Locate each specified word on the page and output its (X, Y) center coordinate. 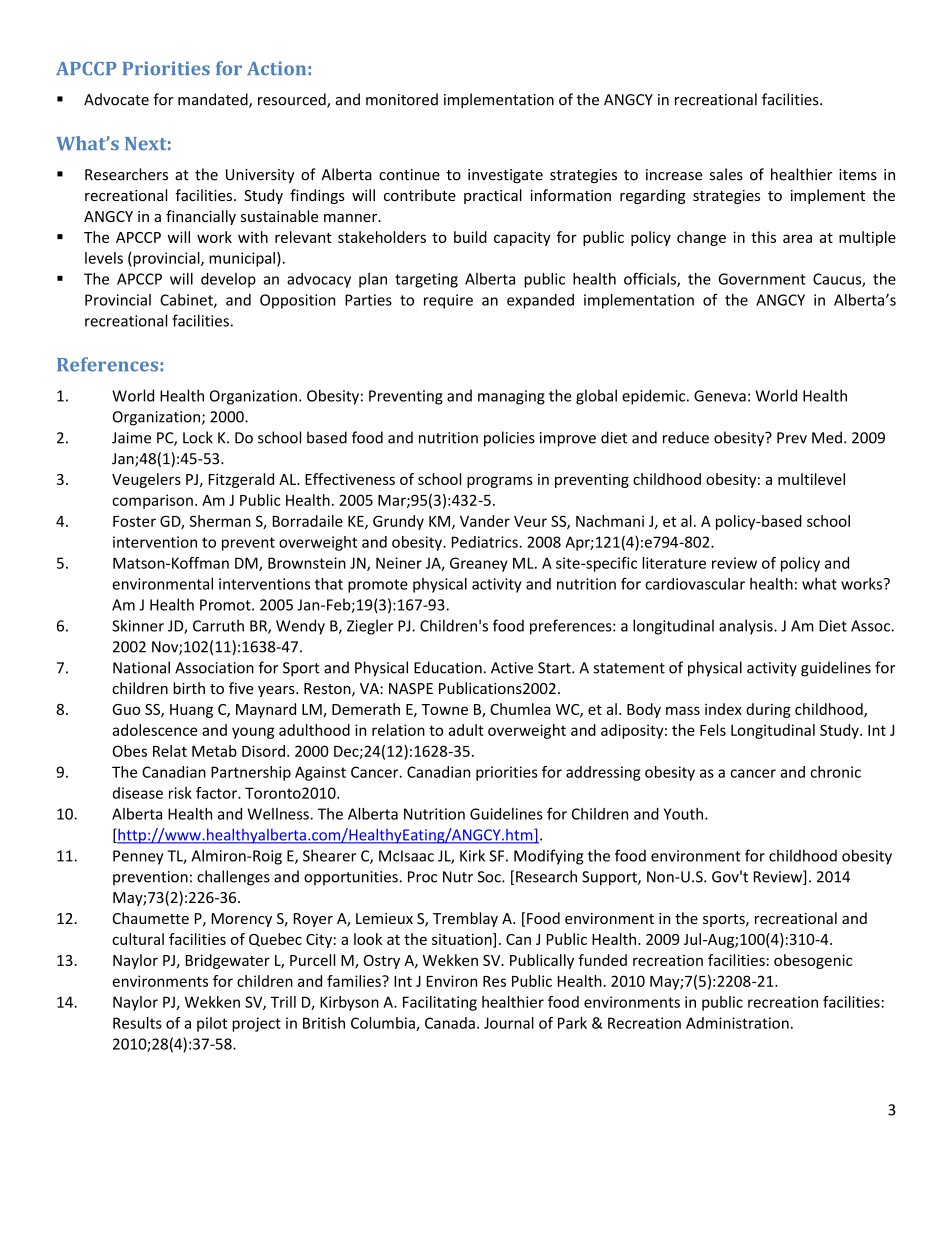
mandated (214, 100)
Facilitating (440, 1003)
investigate (505, 176)
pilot (212, 1024)
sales (726, 174)
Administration (737, 1023)
